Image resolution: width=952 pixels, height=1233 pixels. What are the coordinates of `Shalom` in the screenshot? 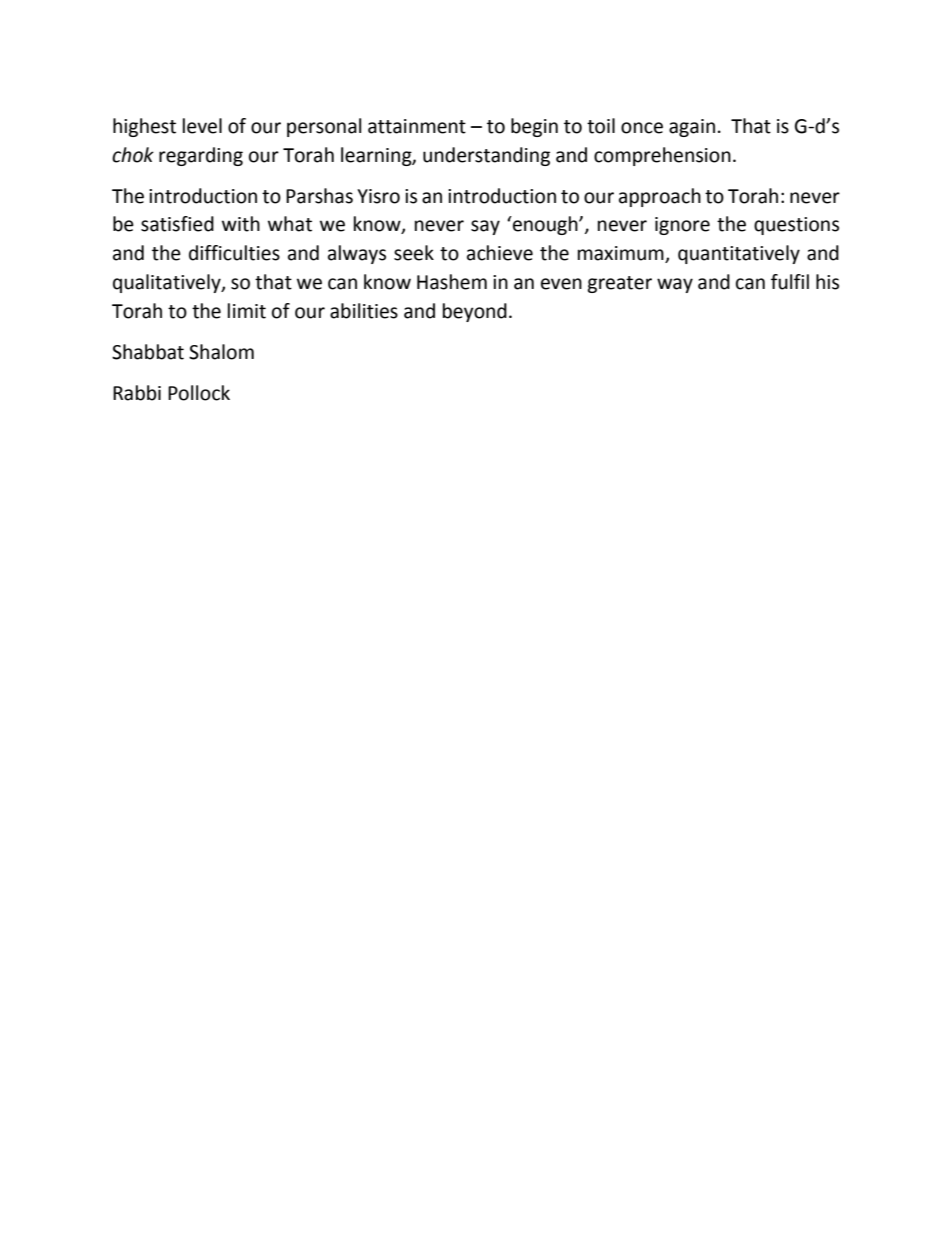 It's located at (221, 352).
